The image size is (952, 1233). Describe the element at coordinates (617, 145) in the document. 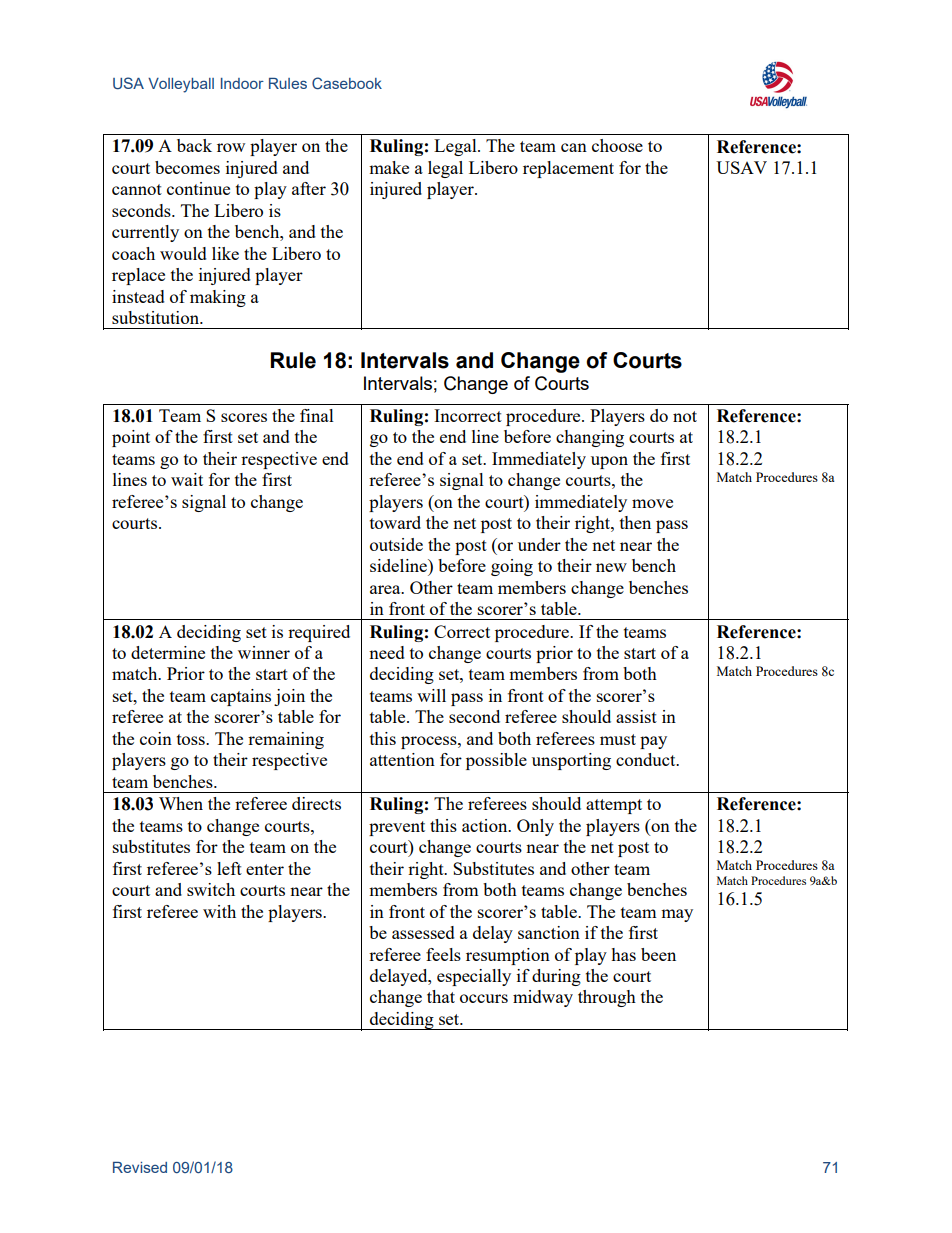

I see `choose` at that location.
